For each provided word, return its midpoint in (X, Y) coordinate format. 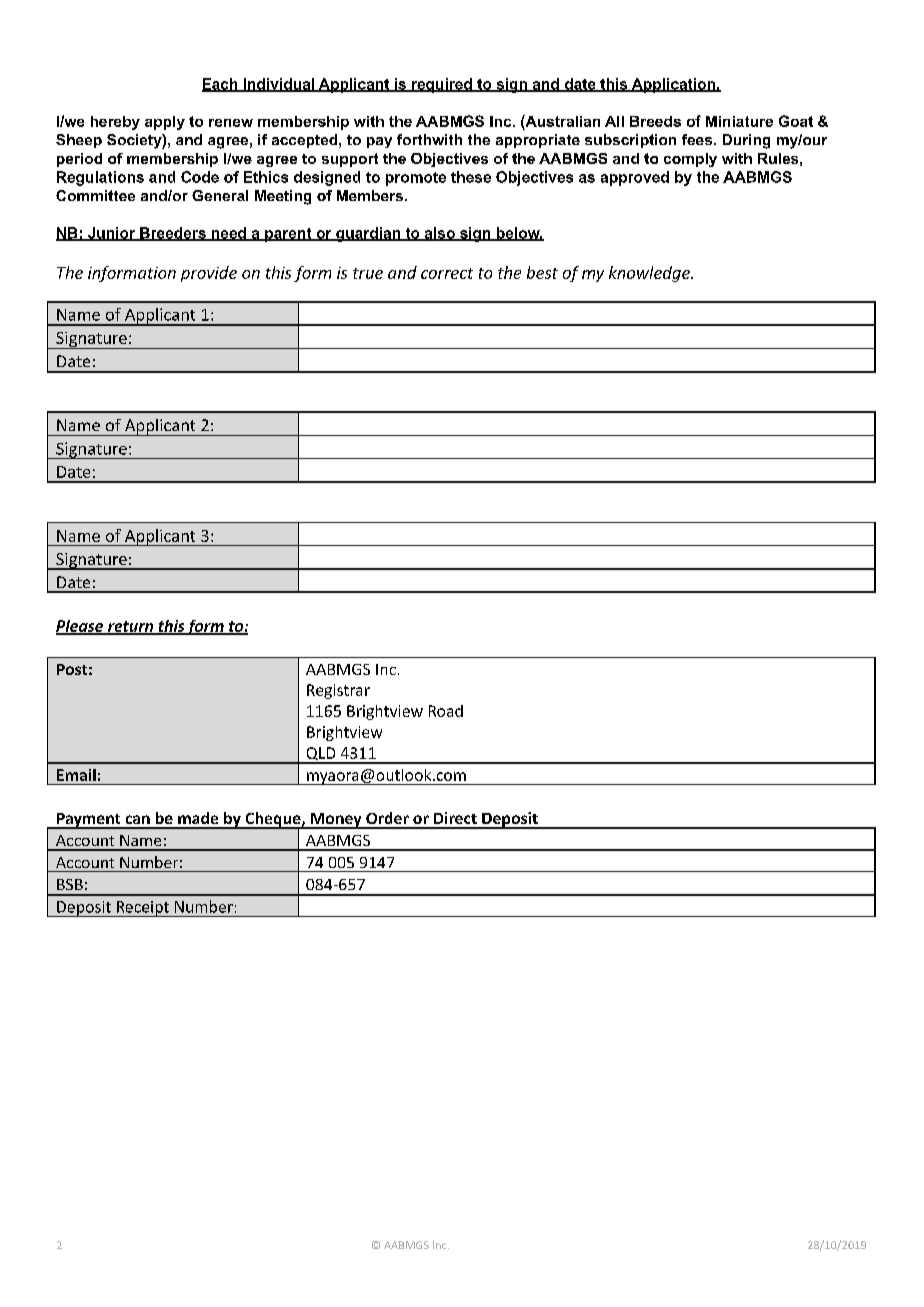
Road (446, 711)
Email (76, 775)
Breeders (173, 234)
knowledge (650, 274)
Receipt (142, 909)
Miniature (739, 121)
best (542, 272)
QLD (321, 755)
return (131, 627)
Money (336, 821)
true (368, 273)
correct (447, 273)
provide (209, 274)
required (441, 85)
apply (165, 123)
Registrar (338, 691)
